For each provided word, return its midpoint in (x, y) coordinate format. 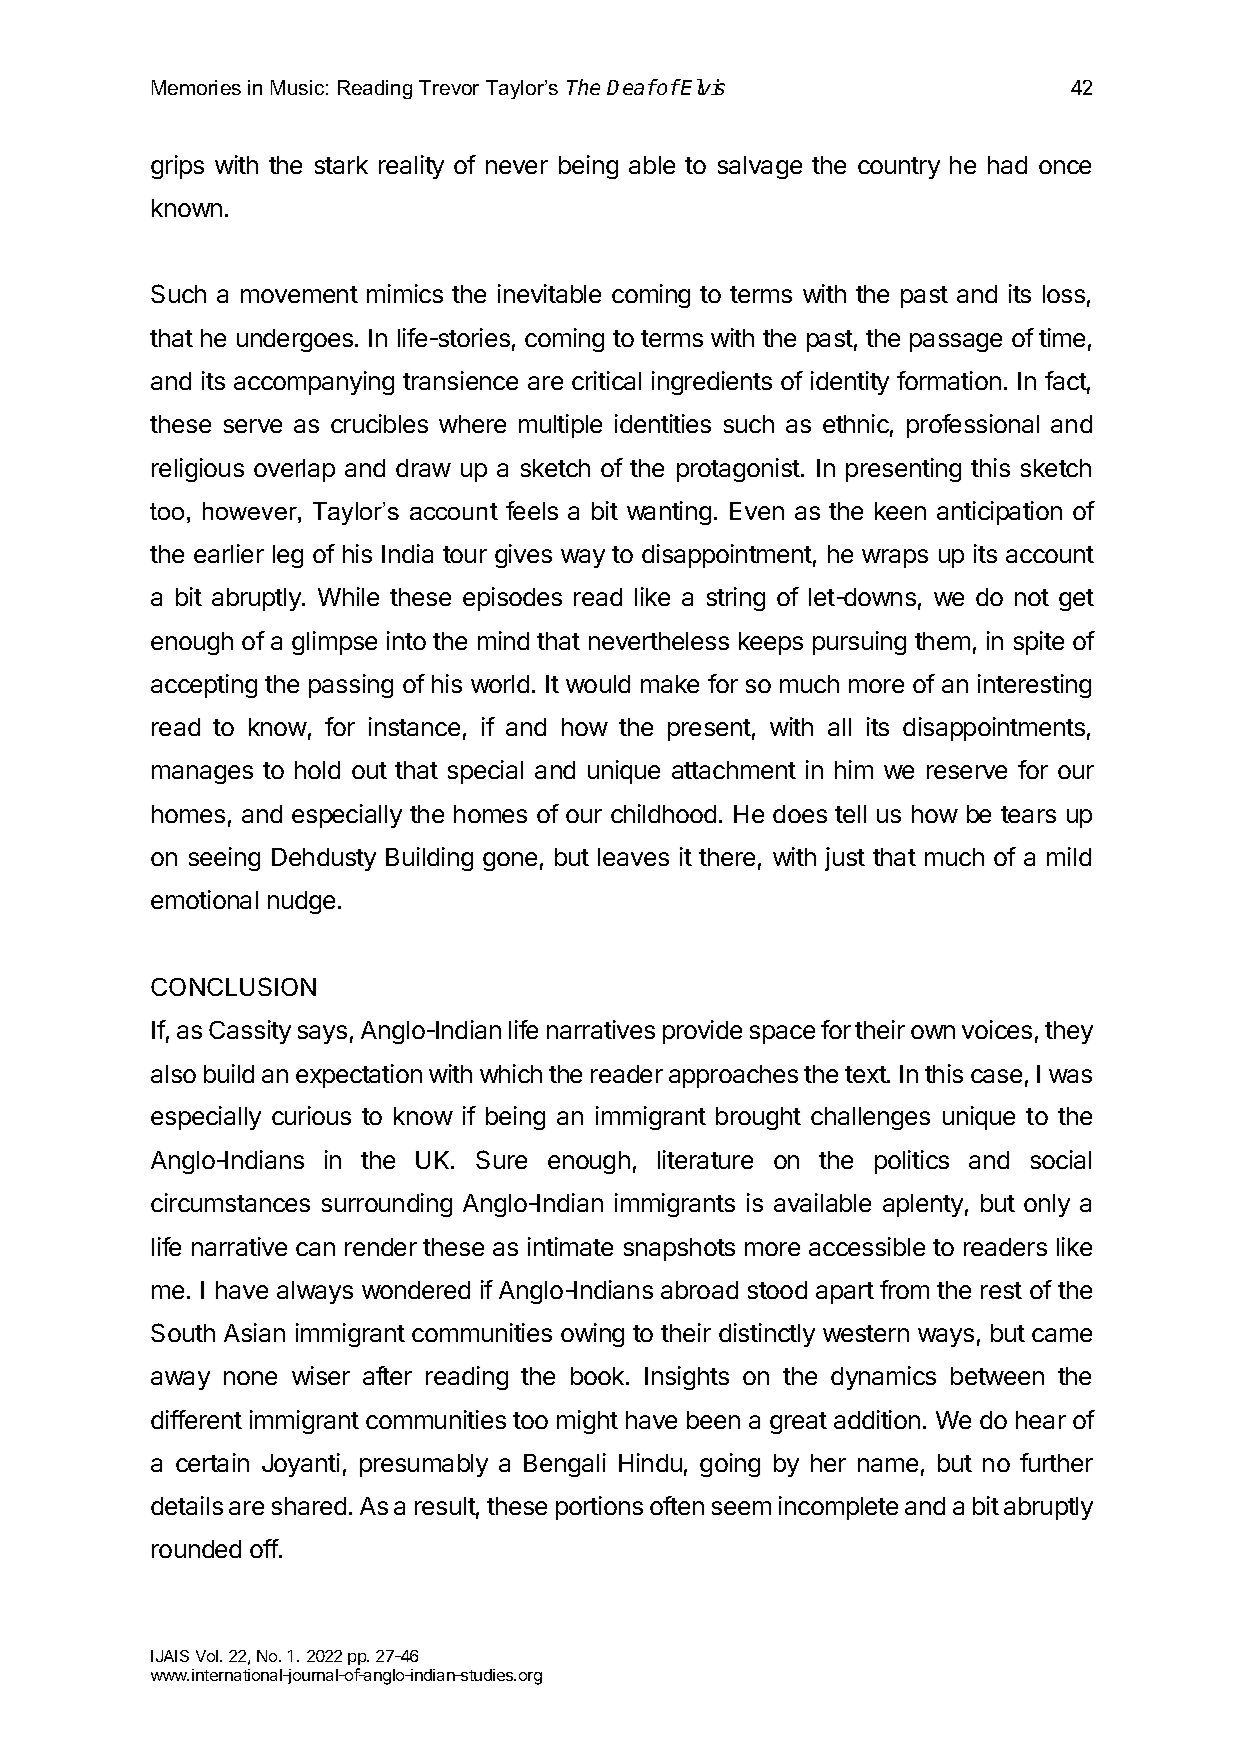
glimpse (334, 643)
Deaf (631, 87)
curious (311, 1115)
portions (599, 1508)
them (942, 641)
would (598, 684)
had (1007, 165)
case (996, 1076)
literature (705, 1159)
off (265, 1548)
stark (341, 165)
